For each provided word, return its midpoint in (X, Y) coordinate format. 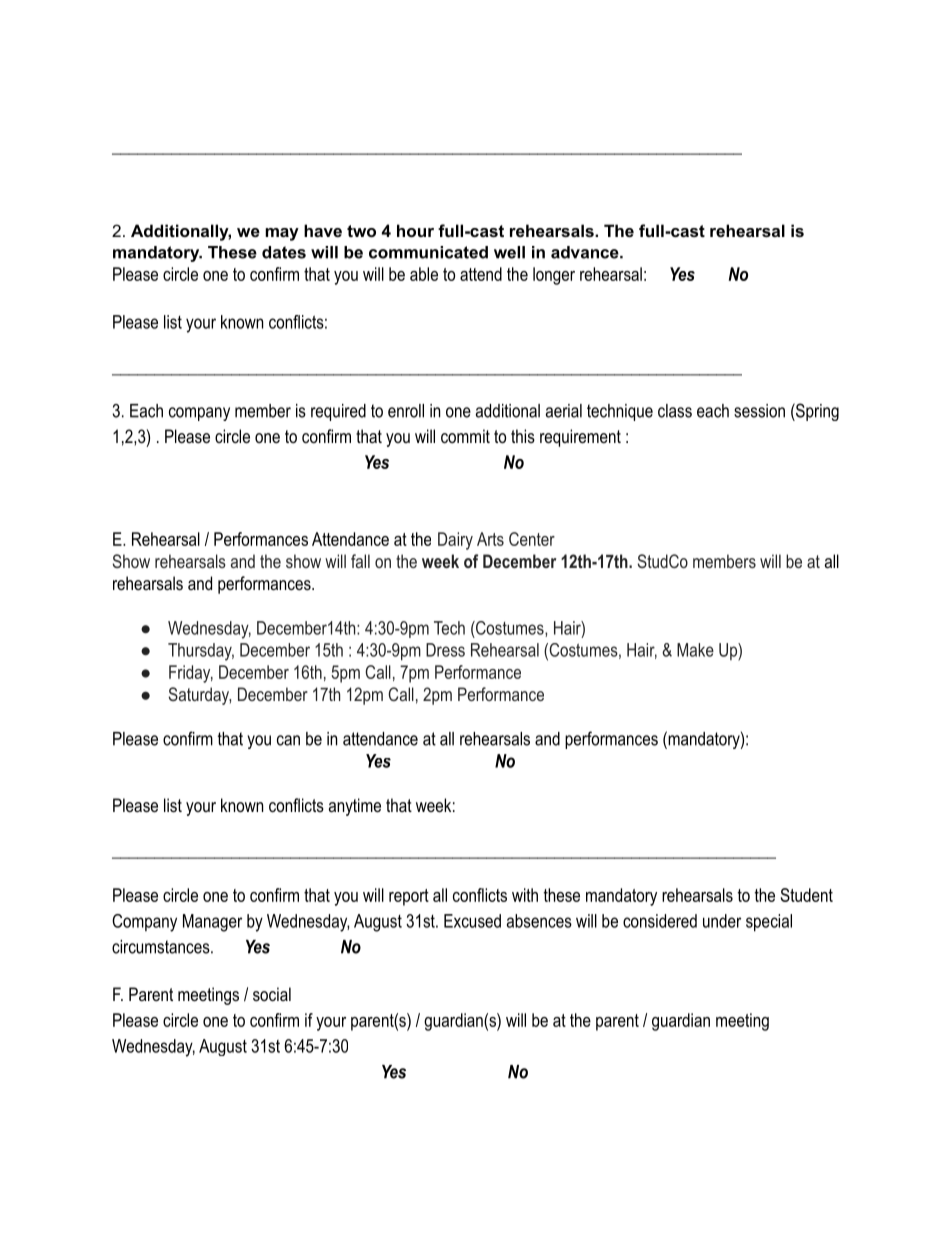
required (338, 412)
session (759, 411)
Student (807, 895)
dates (284, 252)
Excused (472, 921)
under (722, 921)
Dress (445, 650)
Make (695, 650)
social (272, 994)
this (523, 436)
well (509, 252)
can (288, 740)
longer (554, 276)
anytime (355, 807)
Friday (191, 674)
